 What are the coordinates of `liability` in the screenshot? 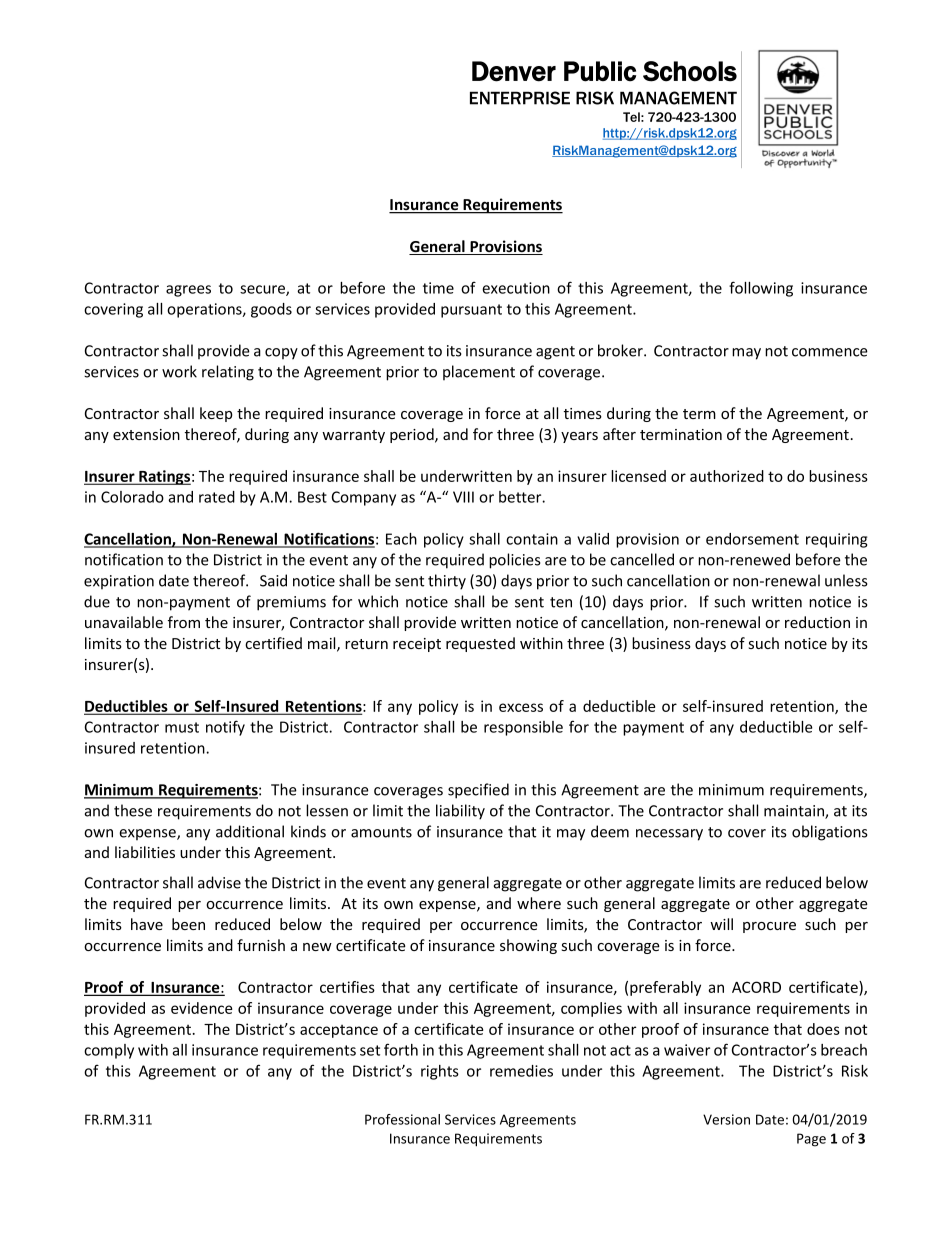 It's located at (460, 812).
